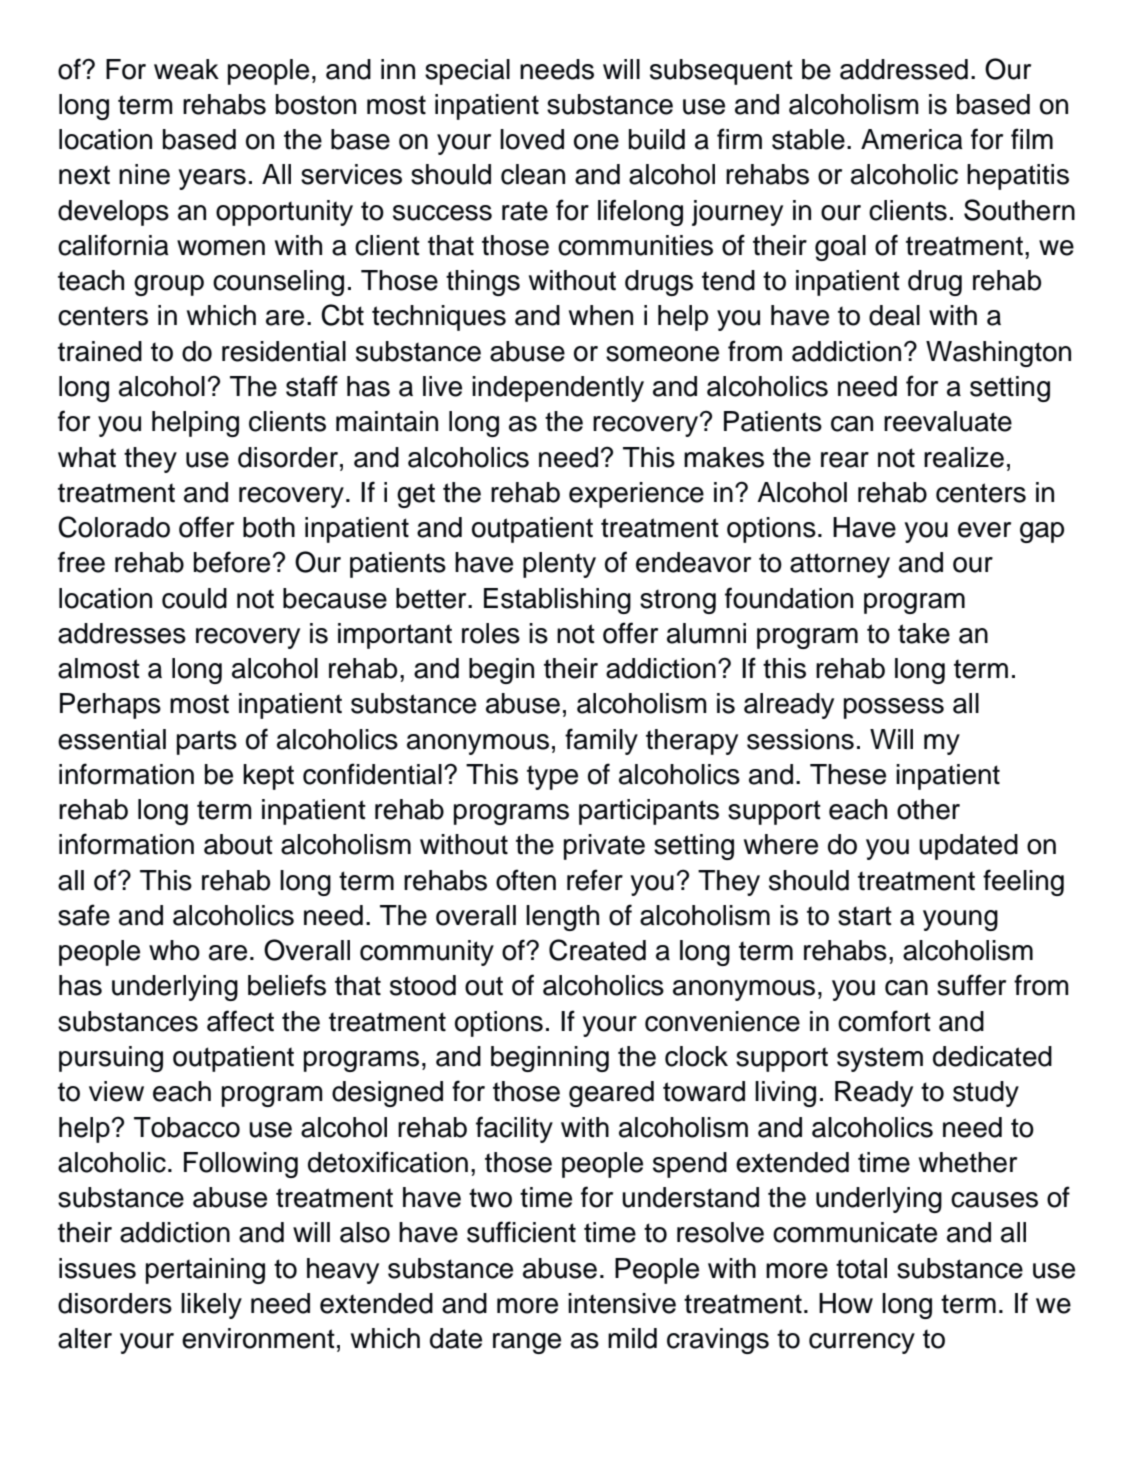  Describe the element at coordinates (622, 1303) in the document. I see `intensive` at that location.
